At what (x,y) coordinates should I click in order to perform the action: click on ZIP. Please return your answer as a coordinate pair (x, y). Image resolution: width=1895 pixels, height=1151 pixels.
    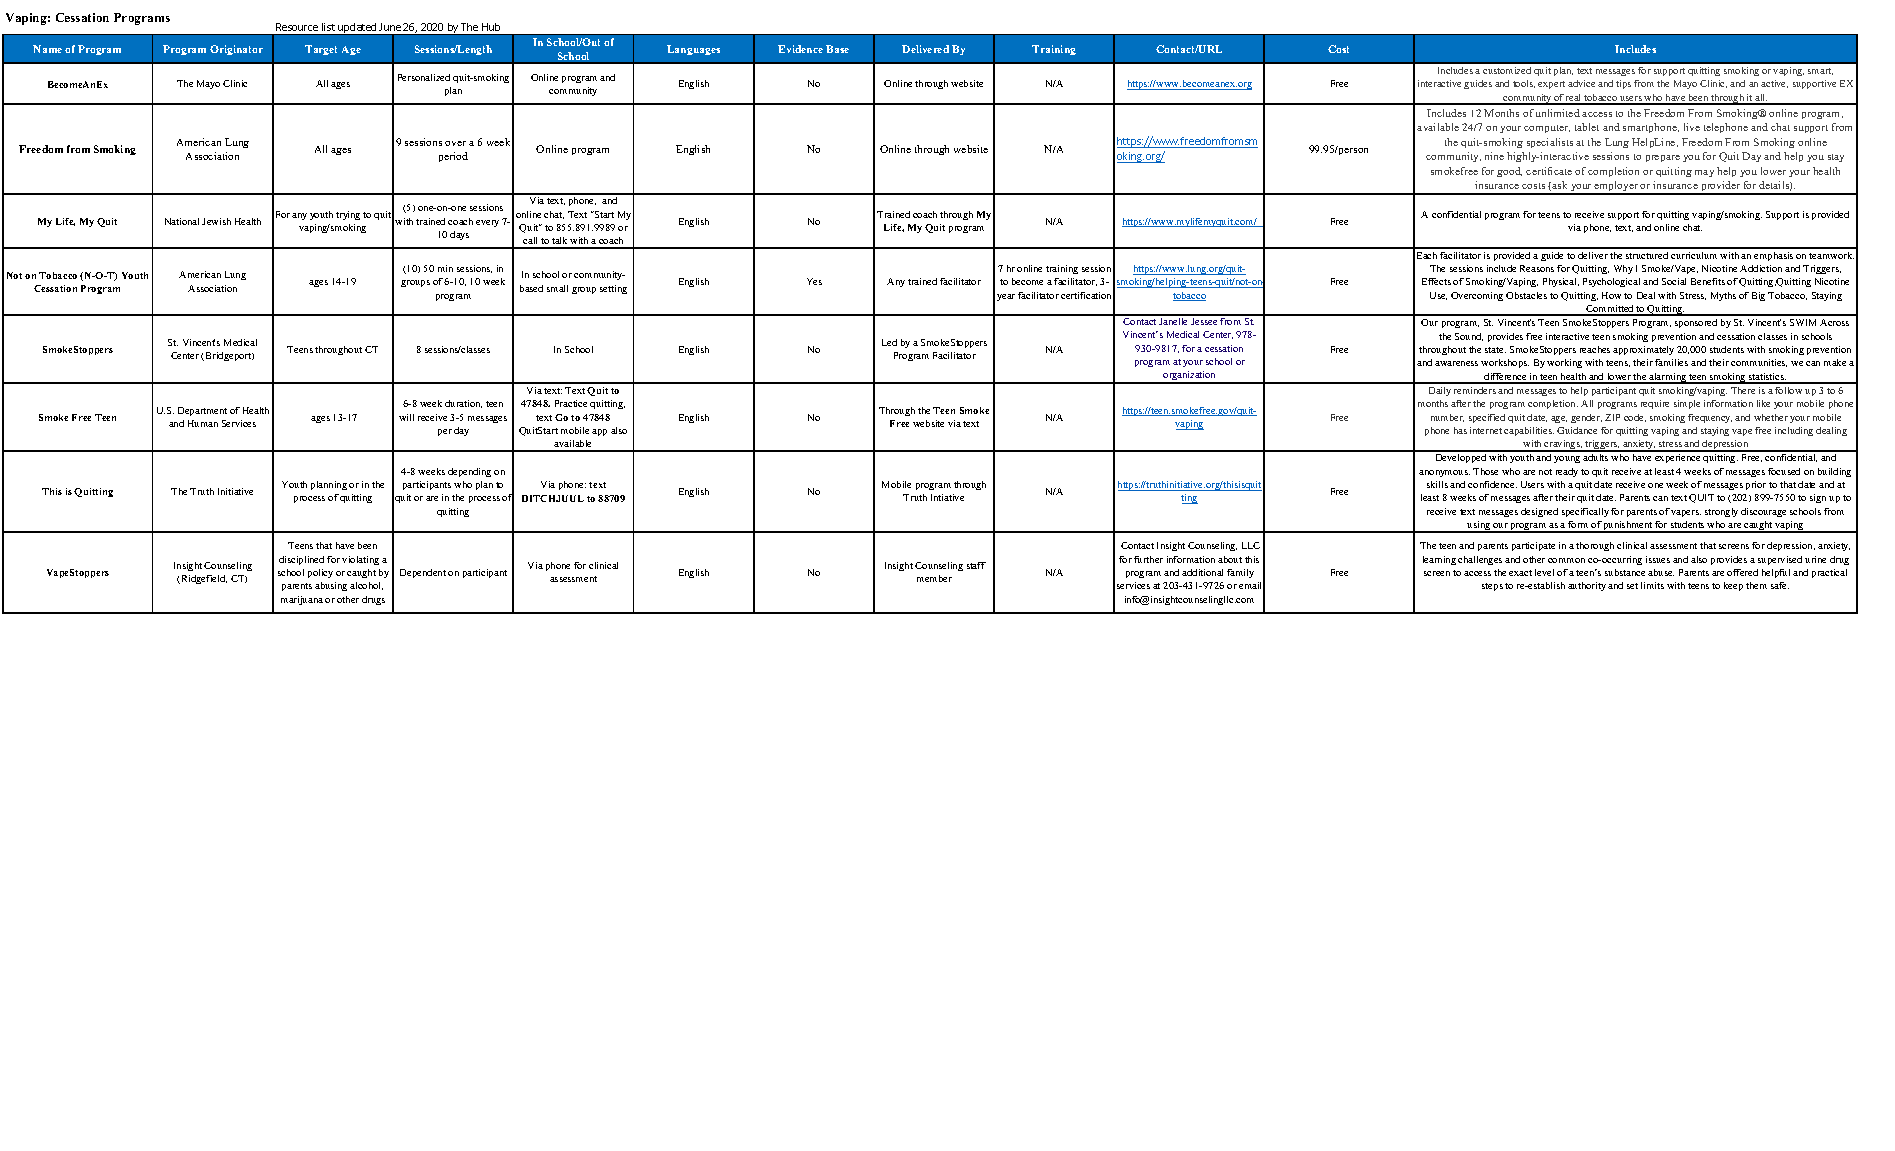
    Looking at the image, I should click on (1612, 417).
